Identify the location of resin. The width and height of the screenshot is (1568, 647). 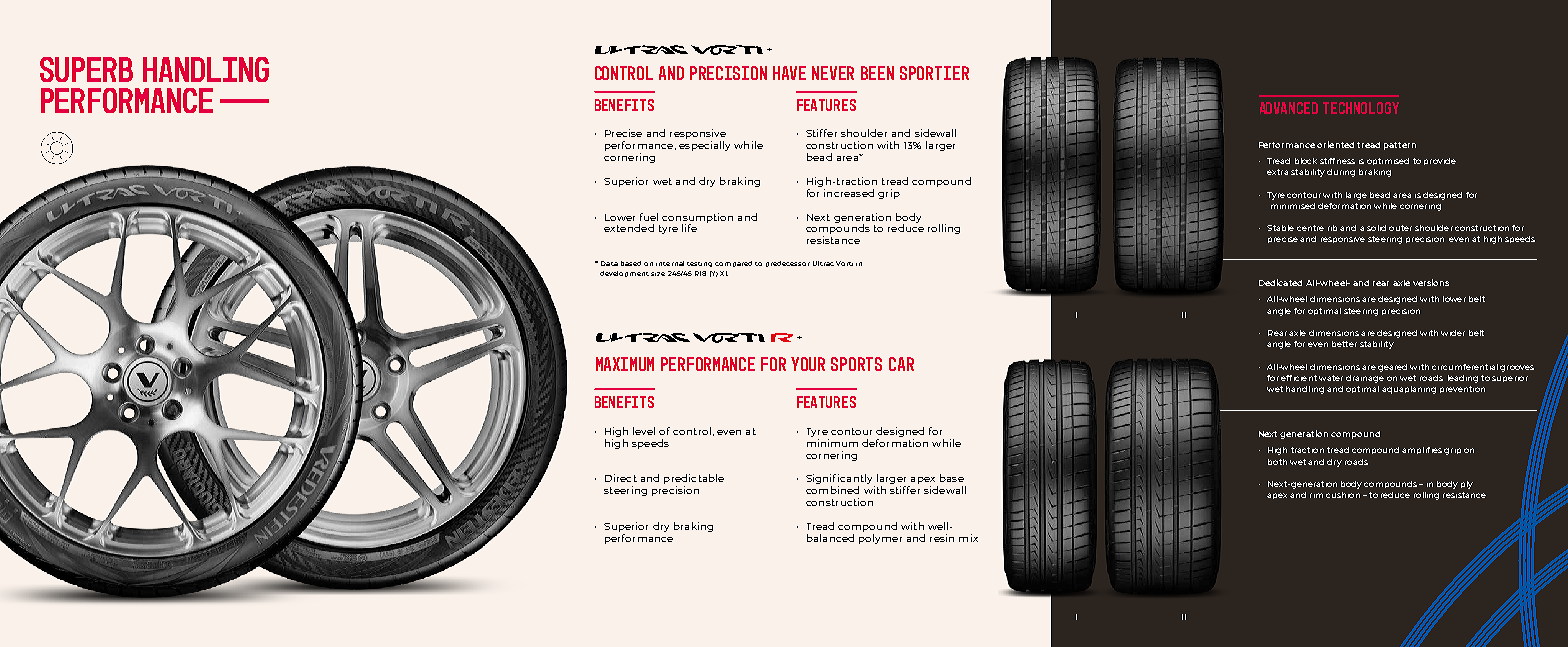
(942, 538).
